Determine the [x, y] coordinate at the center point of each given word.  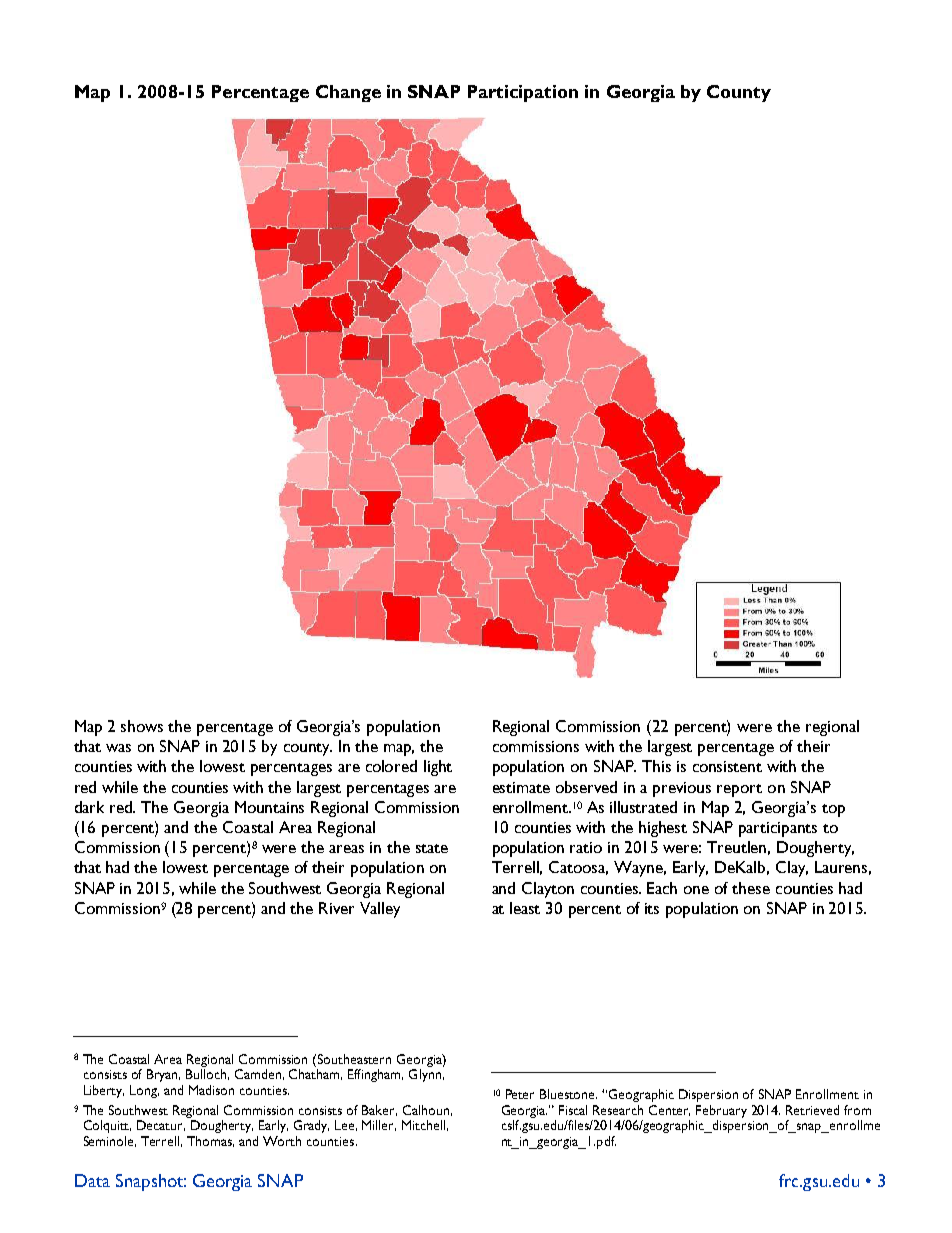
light [438, 768]
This [656, 766]
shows [142, 726]
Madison [211, 1090]
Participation [523, 93]
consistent [727, 766]
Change [348, 93]
